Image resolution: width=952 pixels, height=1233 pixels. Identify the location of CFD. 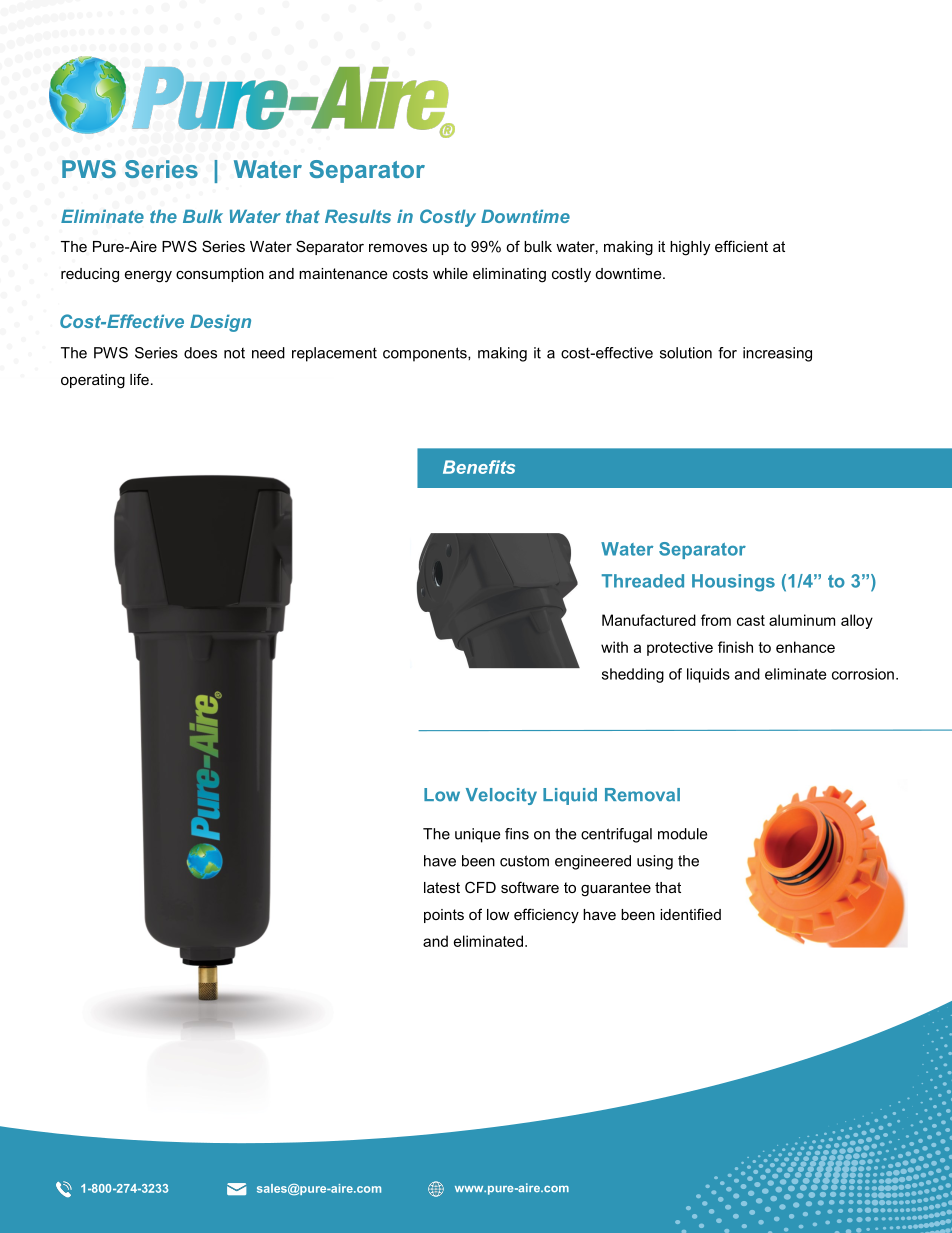
(480, 887).
